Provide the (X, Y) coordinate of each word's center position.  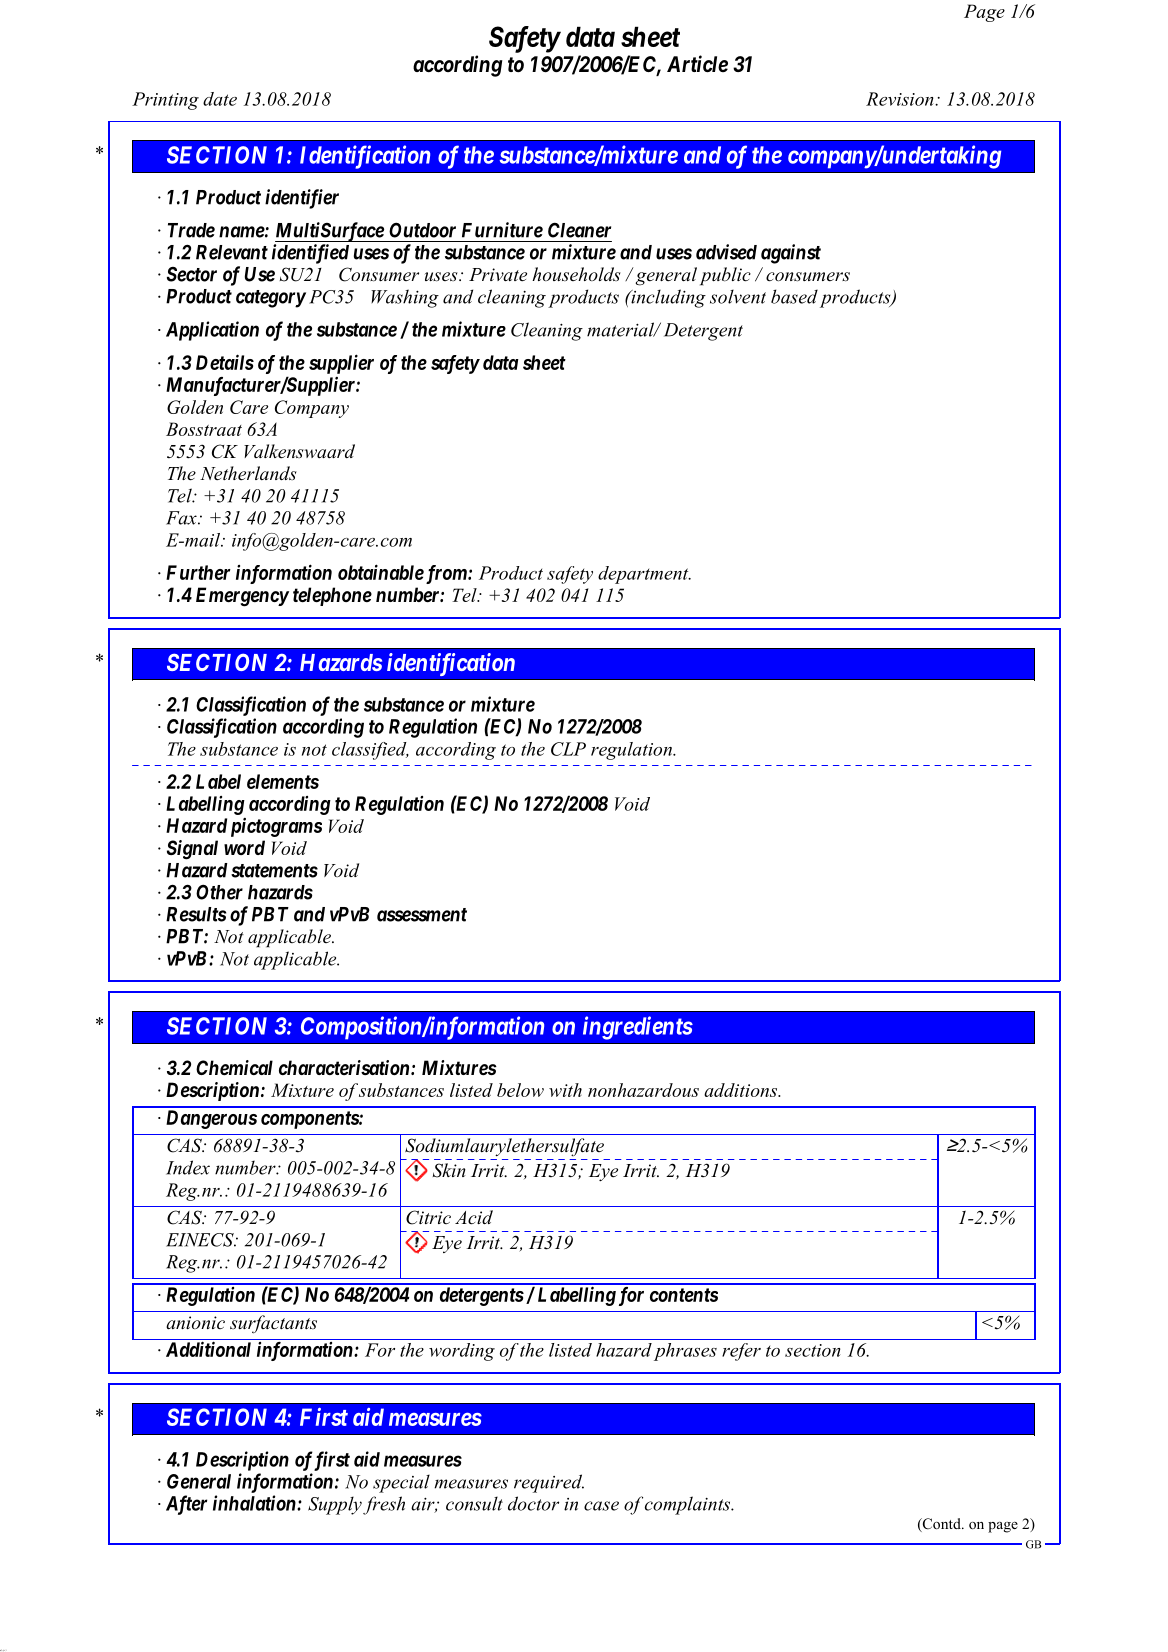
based (794, 296)
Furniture (502, 230)
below (520, 1090)
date (220, 99)
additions (742, 1090)
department (644, 575)
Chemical (234, 1067)
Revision (901, 99)
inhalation (255, 1503)
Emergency (242, 597)
